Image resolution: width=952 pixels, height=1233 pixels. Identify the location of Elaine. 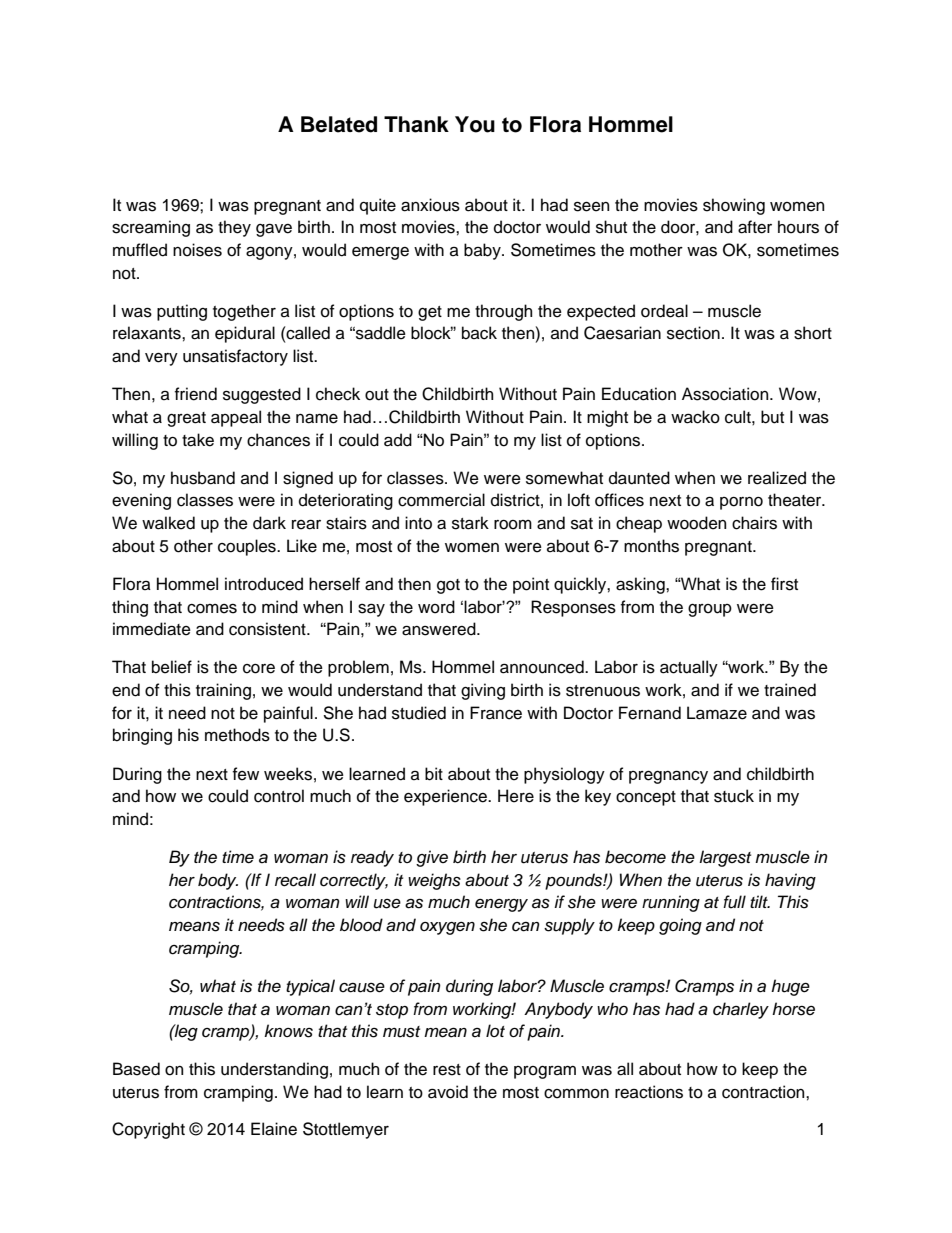
(274, 1129).
